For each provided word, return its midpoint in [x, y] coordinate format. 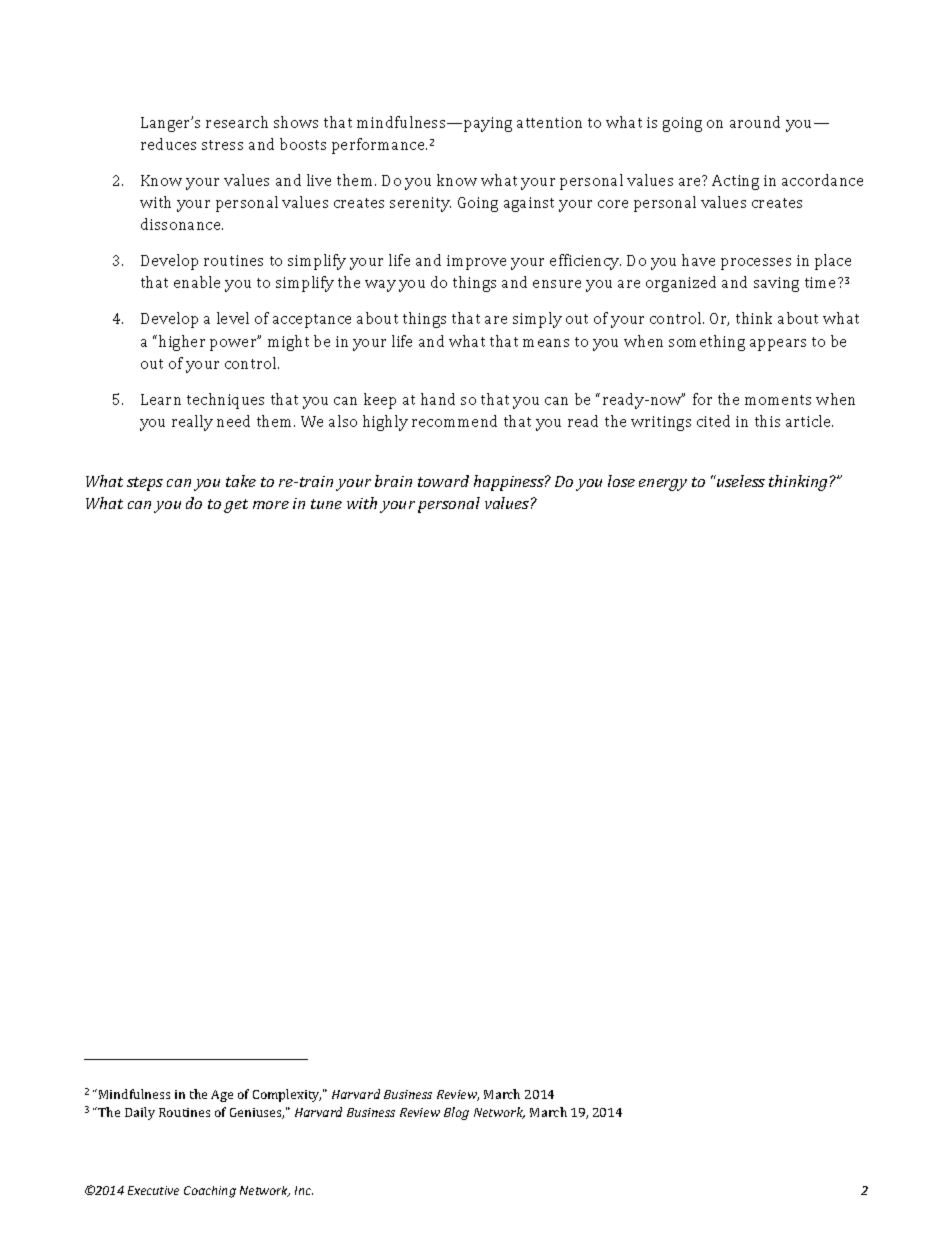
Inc [304, 1190]
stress [222, 145]
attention [549, 122]
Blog [456, 1113]
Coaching [210, 1192]
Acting [735, 182]
